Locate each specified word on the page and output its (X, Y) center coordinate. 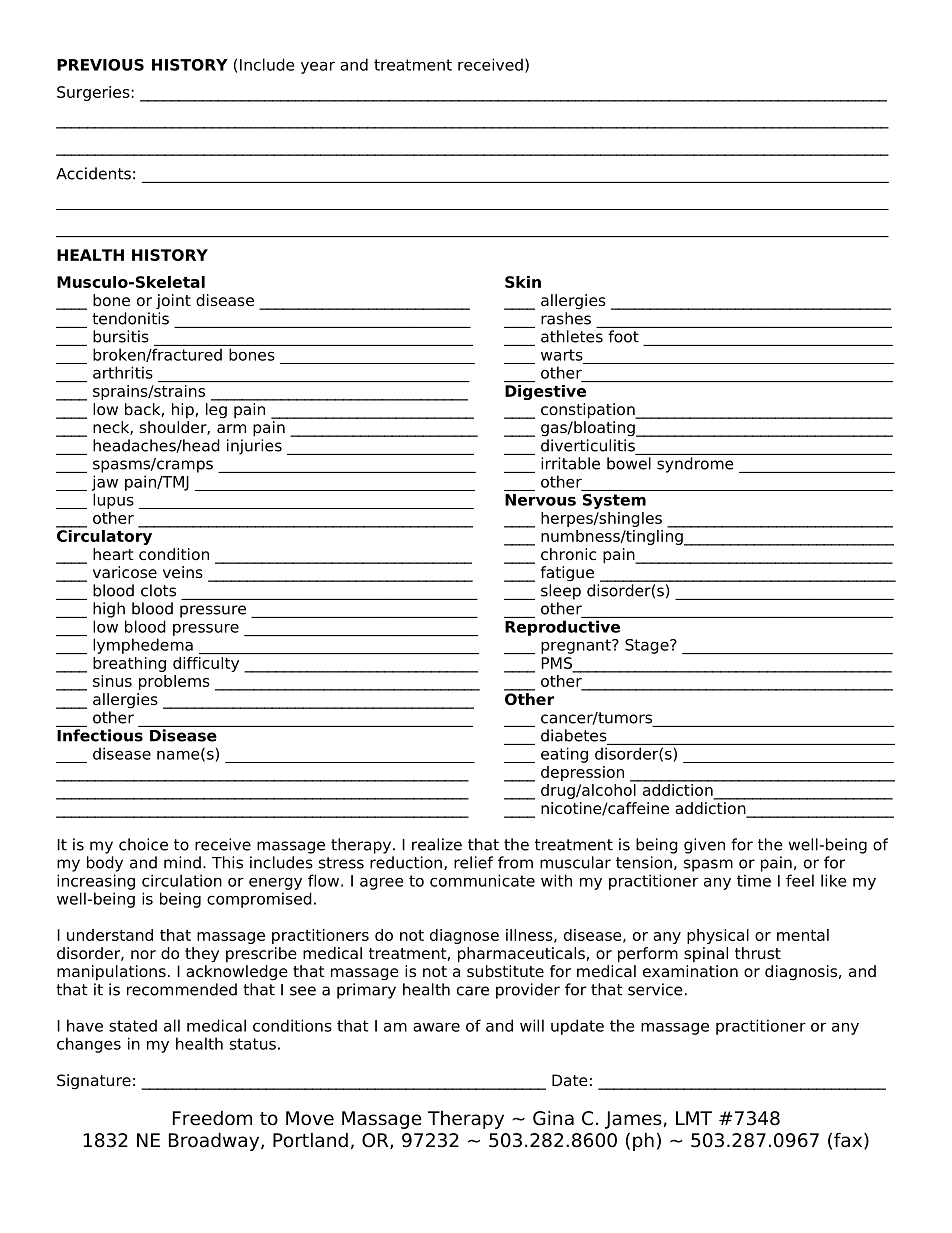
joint (173, 301)
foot (623, 336)
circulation (182, 880)
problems (174, 682)
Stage (648, 646)
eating (564, 755)
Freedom (212, 1118)
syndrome (695, 465)
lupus (113, 501)
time (754, 880)
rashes (566, 318)
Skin (523, 282)
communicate (482, 880)
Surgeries (93, 93)
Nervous (540, 500)
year (318, 67)
